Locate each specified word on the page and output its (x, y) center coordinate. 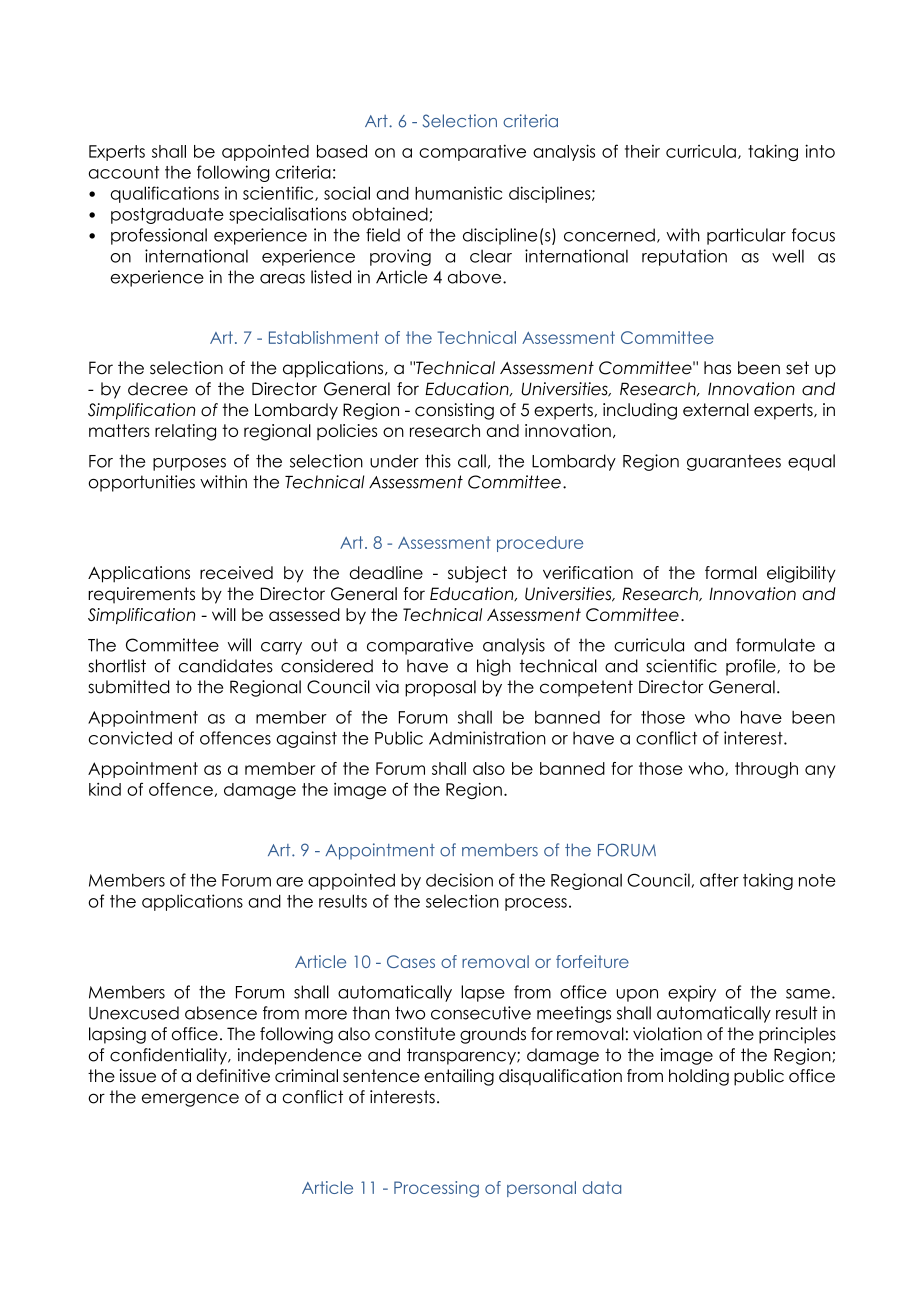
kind (105, 789)
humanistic (458, 193)
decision (459, 880)
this (438, 461)
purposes (189, 464)
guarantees (734, 463)
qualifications (165, 194)
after (719, 880)
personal (541, 1189)
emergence (190, 1100)
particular (746, 236)
